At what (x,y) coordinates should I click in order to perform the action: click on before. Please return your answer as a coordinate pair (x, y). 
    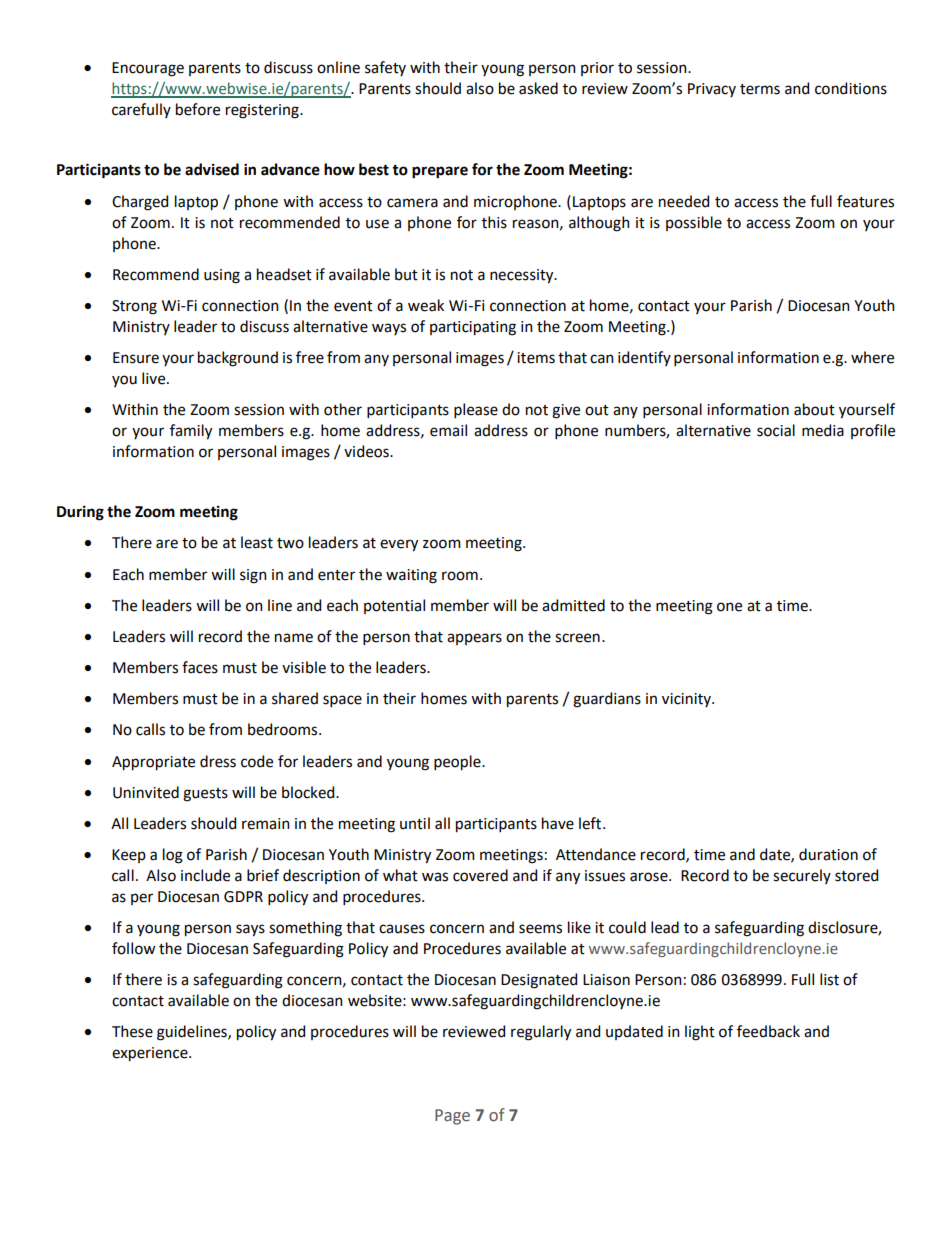
    Looking at the image, I should click on (198, 109).
